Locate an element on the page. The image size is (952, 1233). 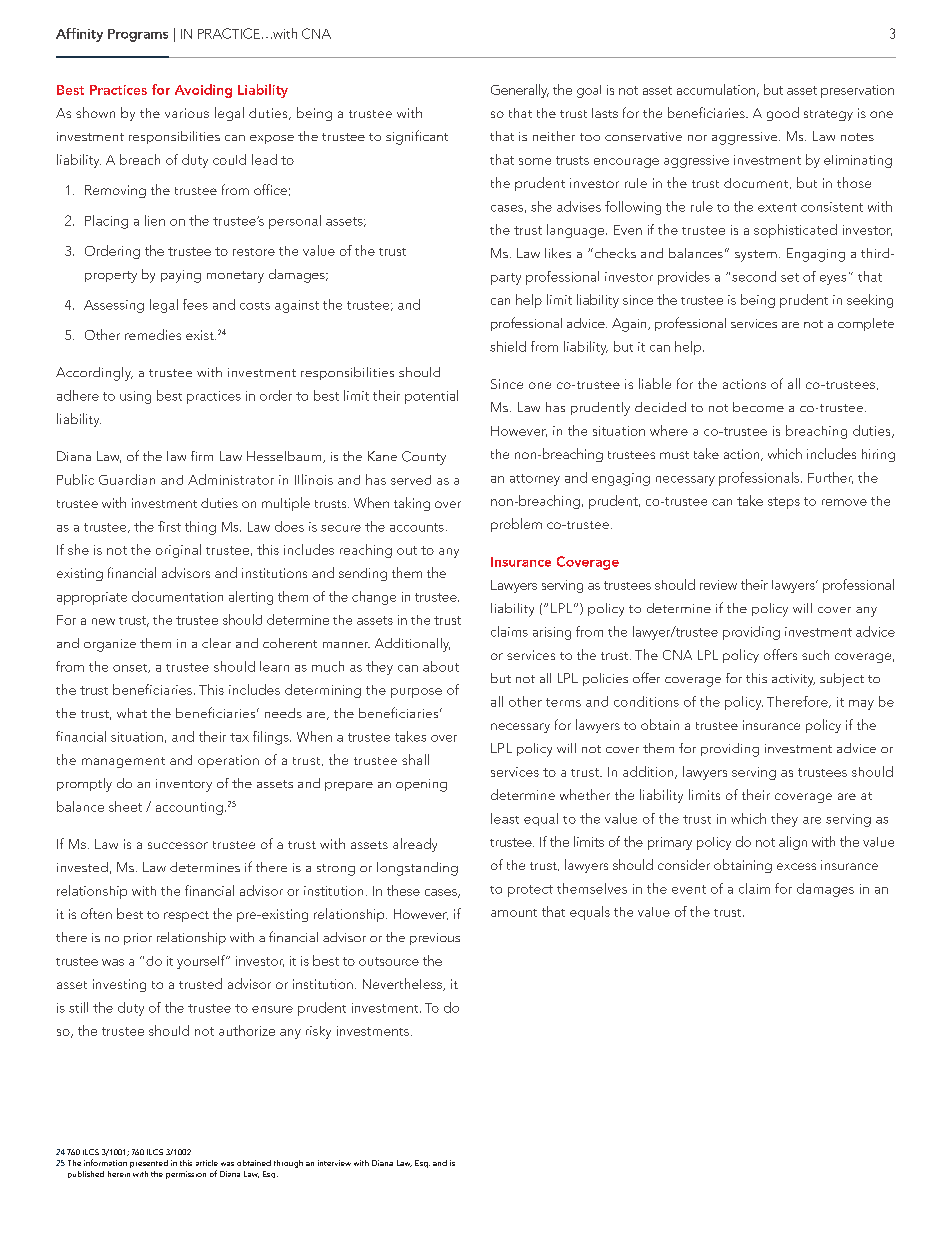
Generally is located at coordinates (520, 91).
